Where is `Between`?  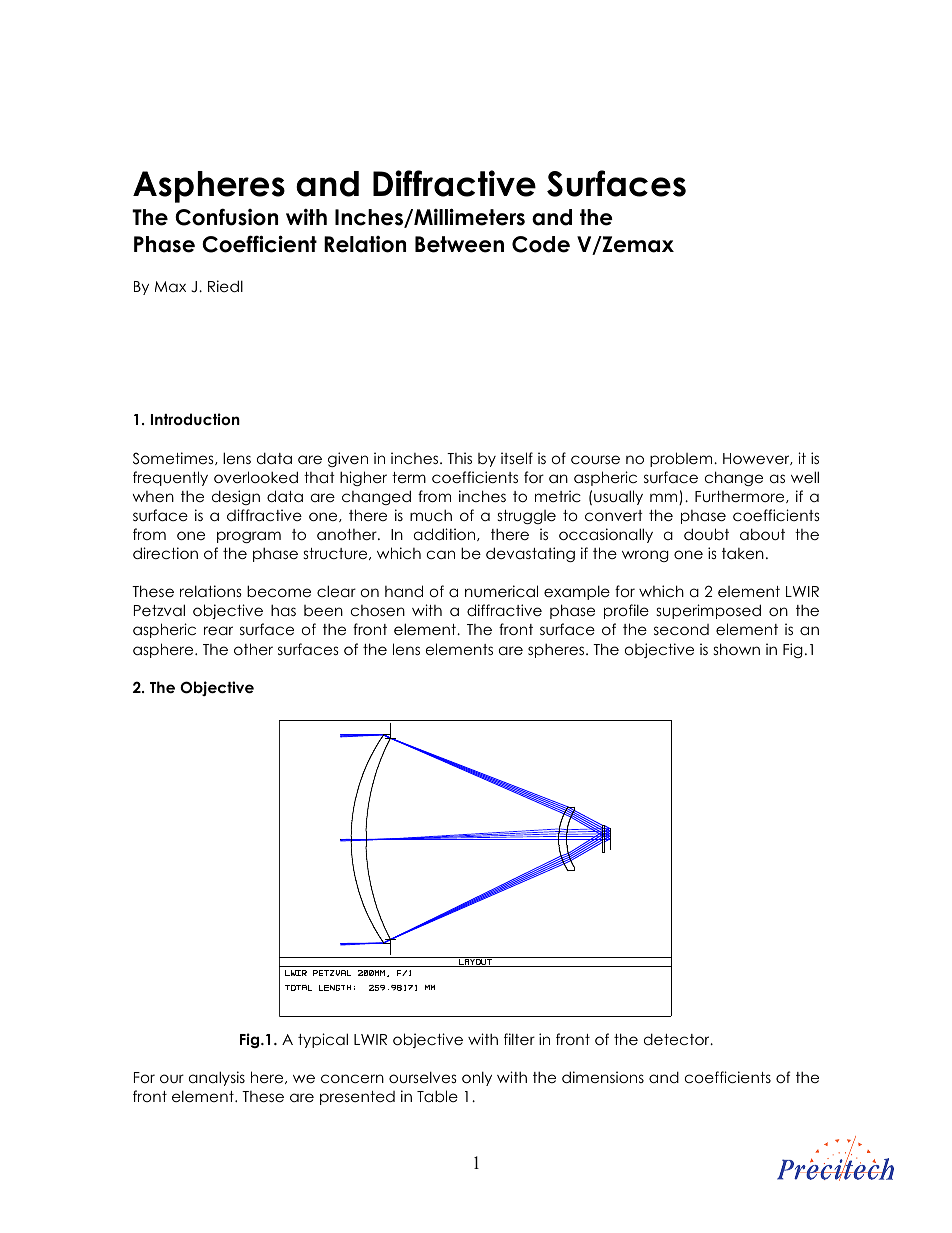 Between is located at coordinates (459, 244).
